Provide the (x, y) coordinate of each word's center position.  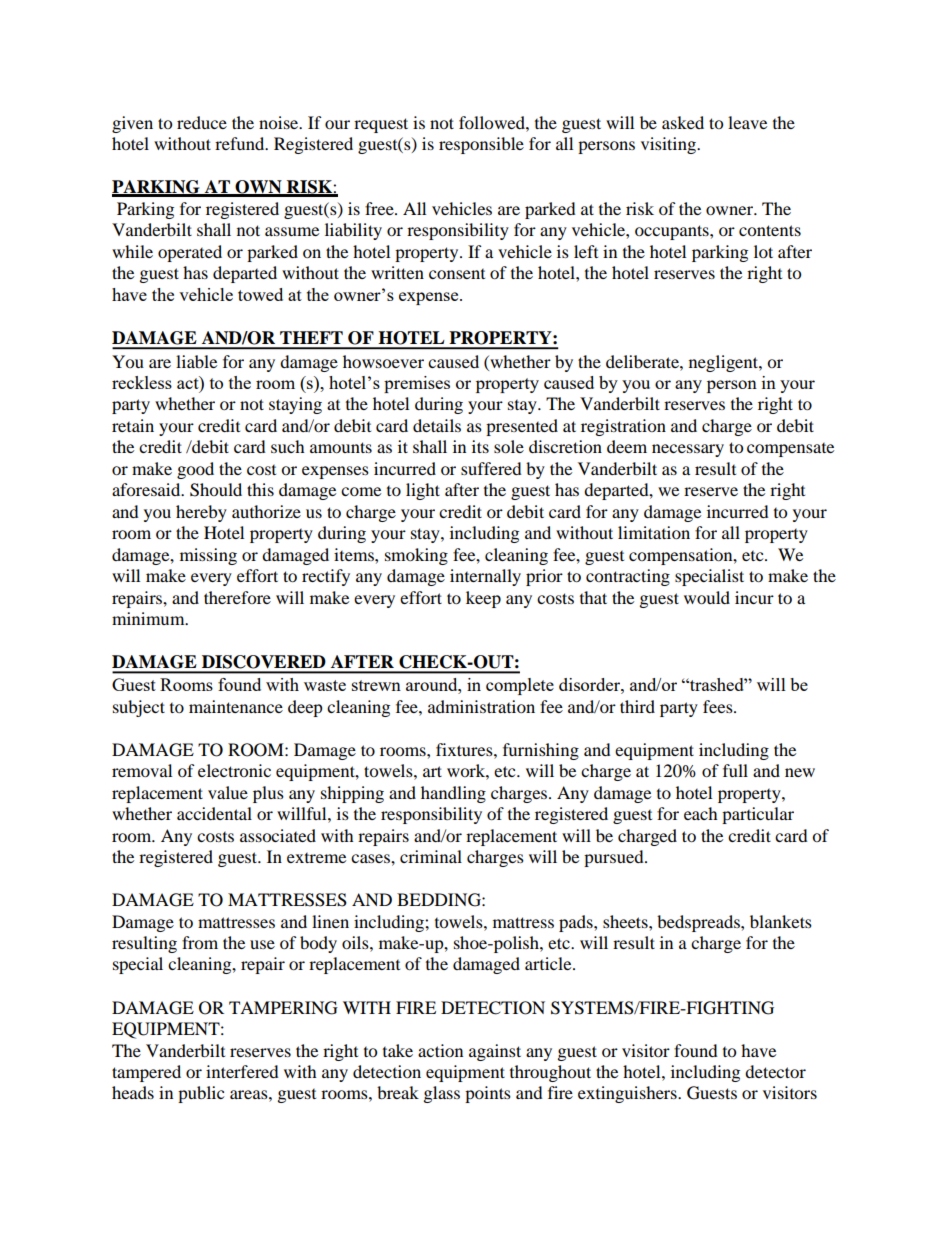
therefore (237, 597)
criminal (431, 856)
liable (196, 361)
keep (483, 599)
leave (747, 122)
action (440, 1050)
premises (417, 384)
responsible (481, 145)
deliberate (643, 361)
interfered (242, 1071)
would (707, 597)
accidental (214, 813)
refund (241, 143)
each (701, 813)
